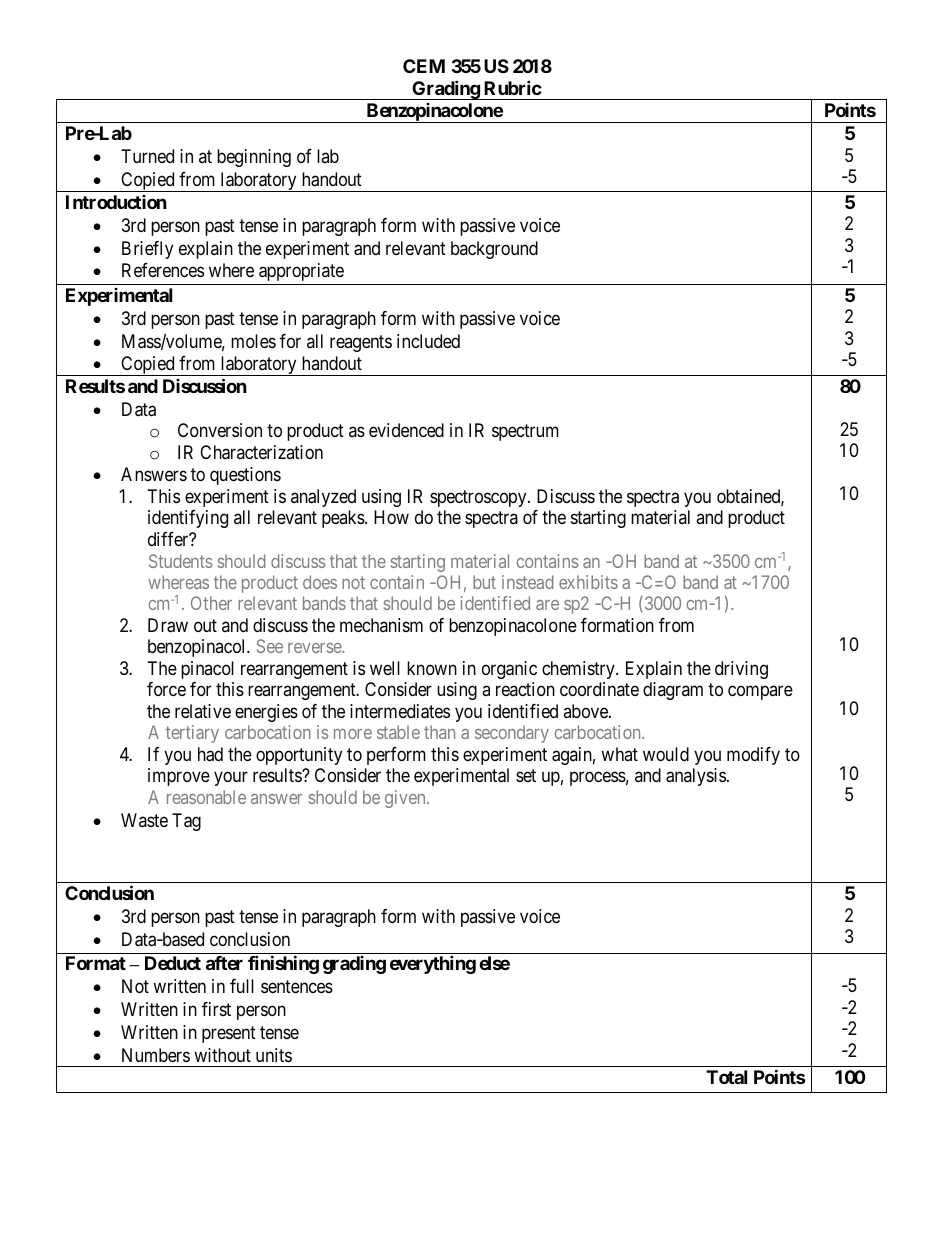  What do you see at coordinates (484, 582) in the page?
I see `but` at bounding box center [484, 582].
